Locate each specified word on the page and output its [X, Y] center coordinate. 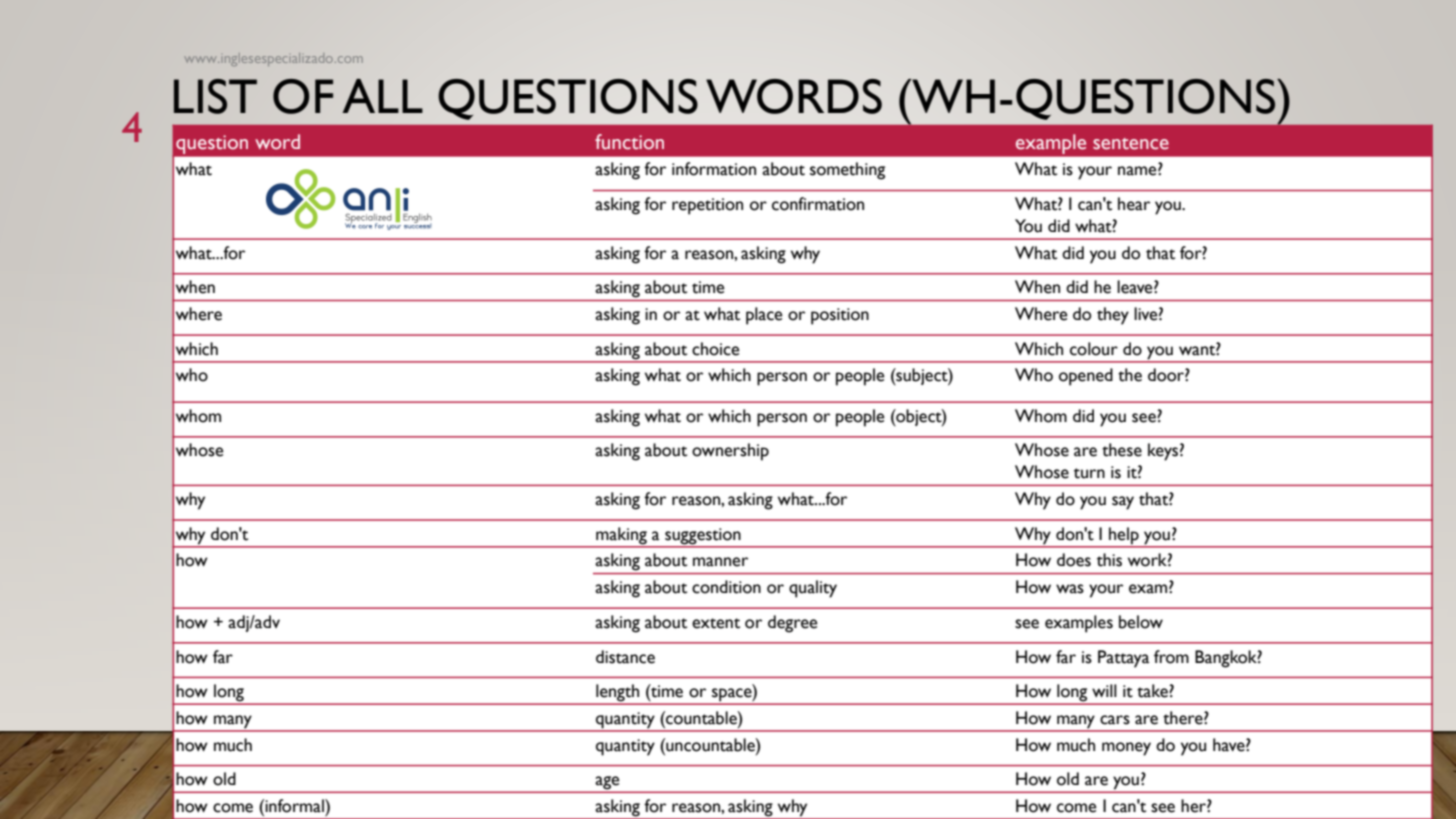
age [608, 784]
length [618, 694]
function [629, 142]
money [1126, 749]
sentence [1131, 144]
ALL [382, 96]
